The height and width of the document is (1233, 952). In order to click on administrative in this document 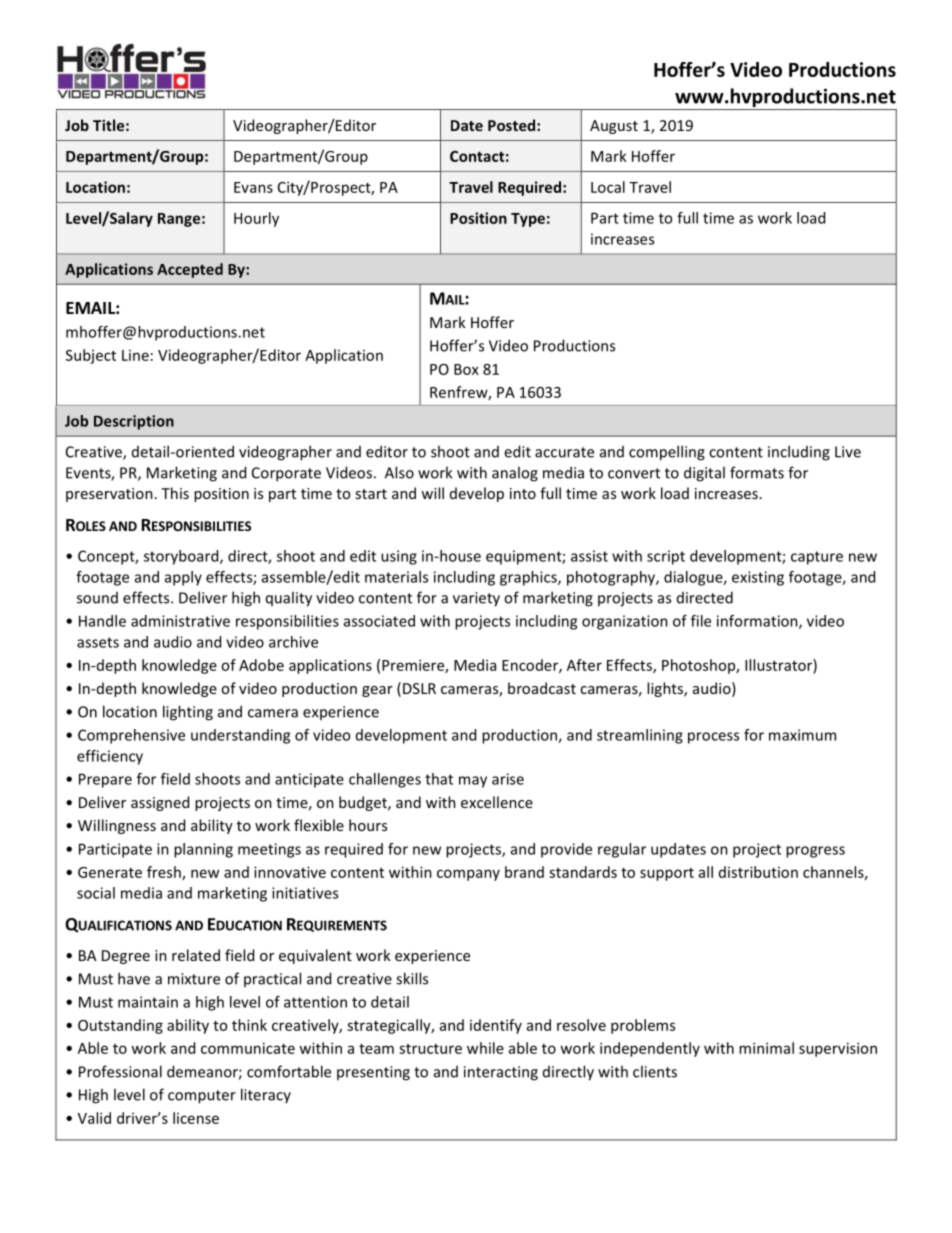, I will do `click(180, 621)`.
